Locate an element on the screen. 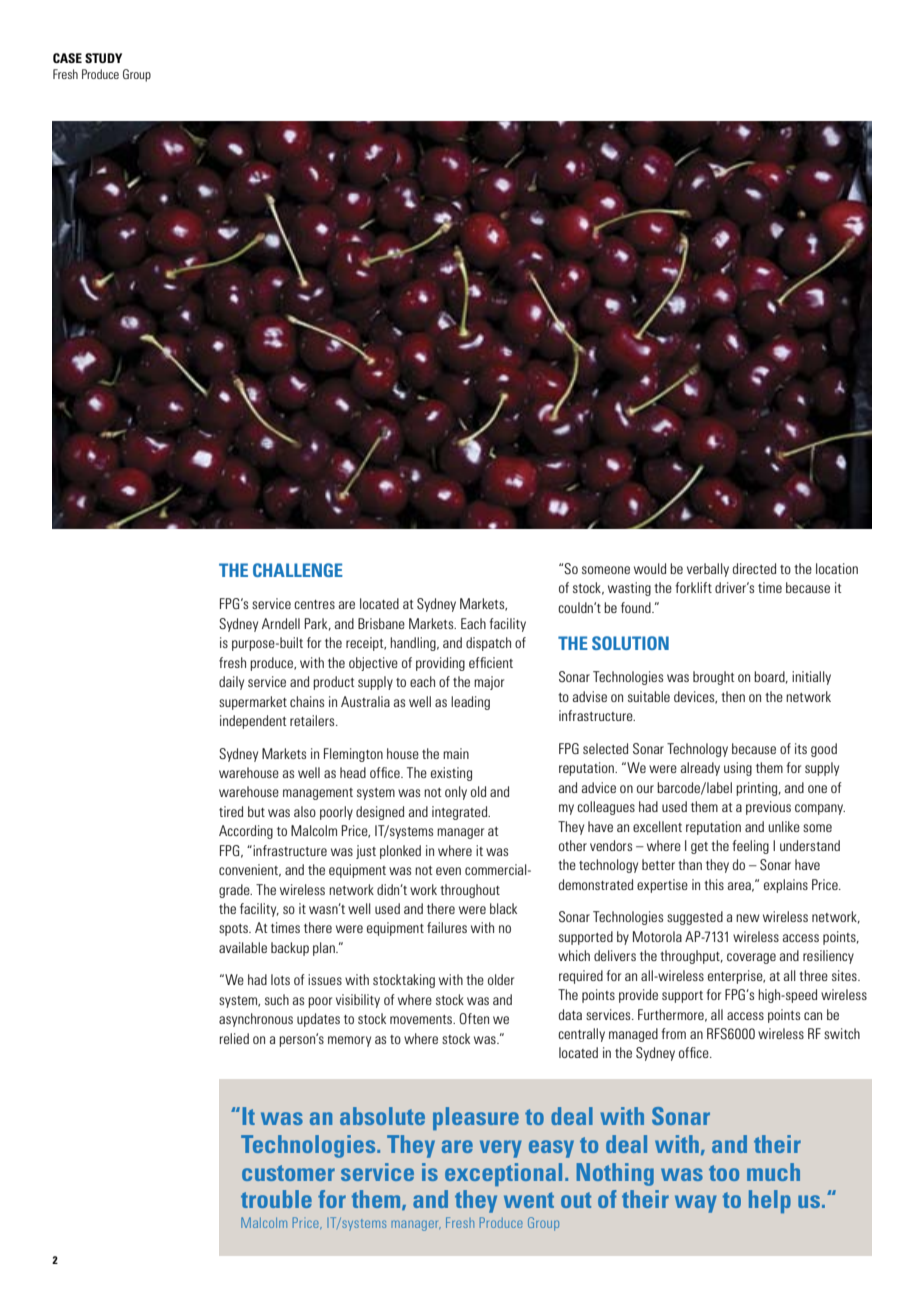  directed is located at coordinates (754, 568).
